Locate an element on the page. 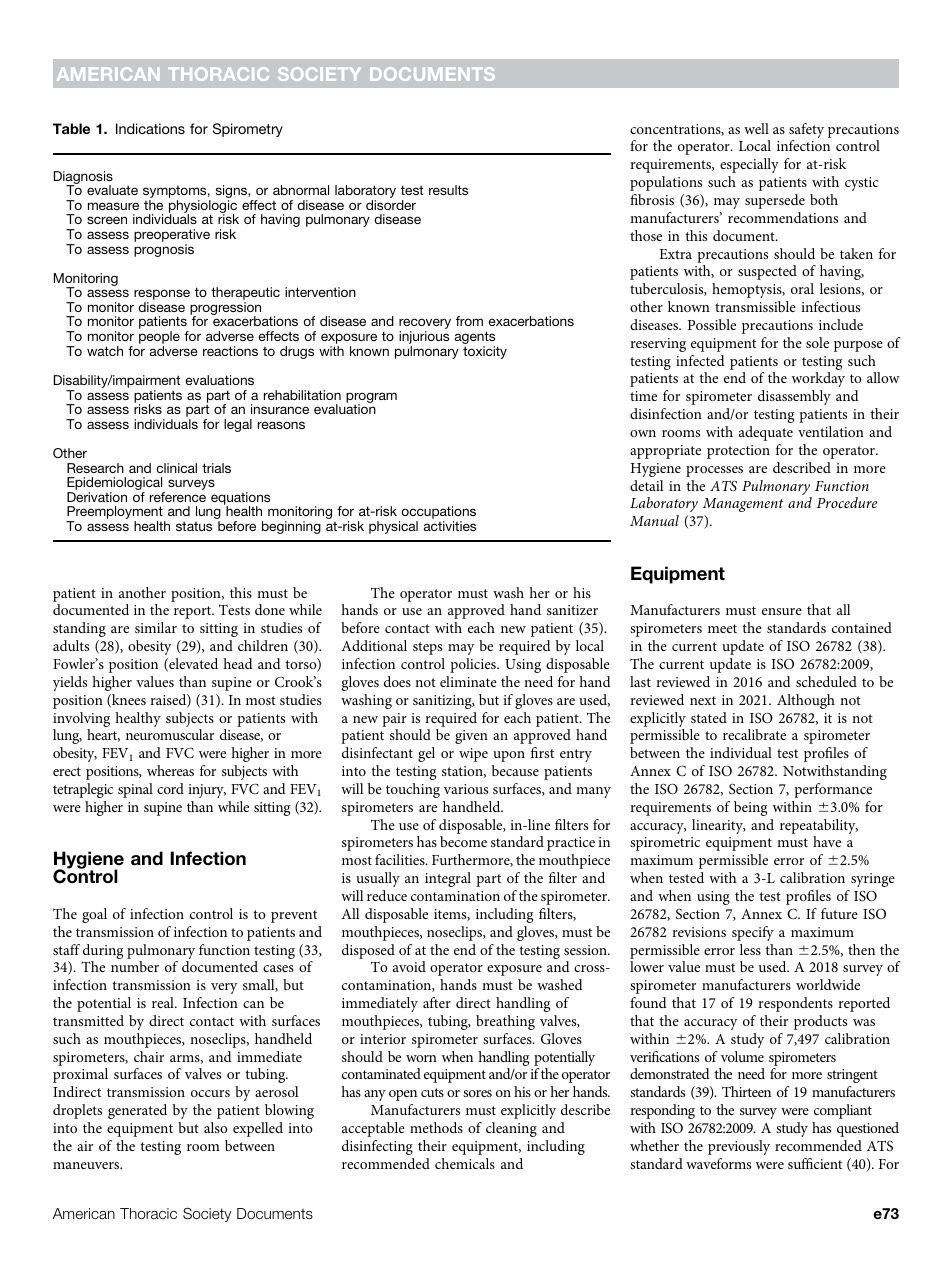 The image size is (952, 1275). being is located at coordinates (750, 808).
